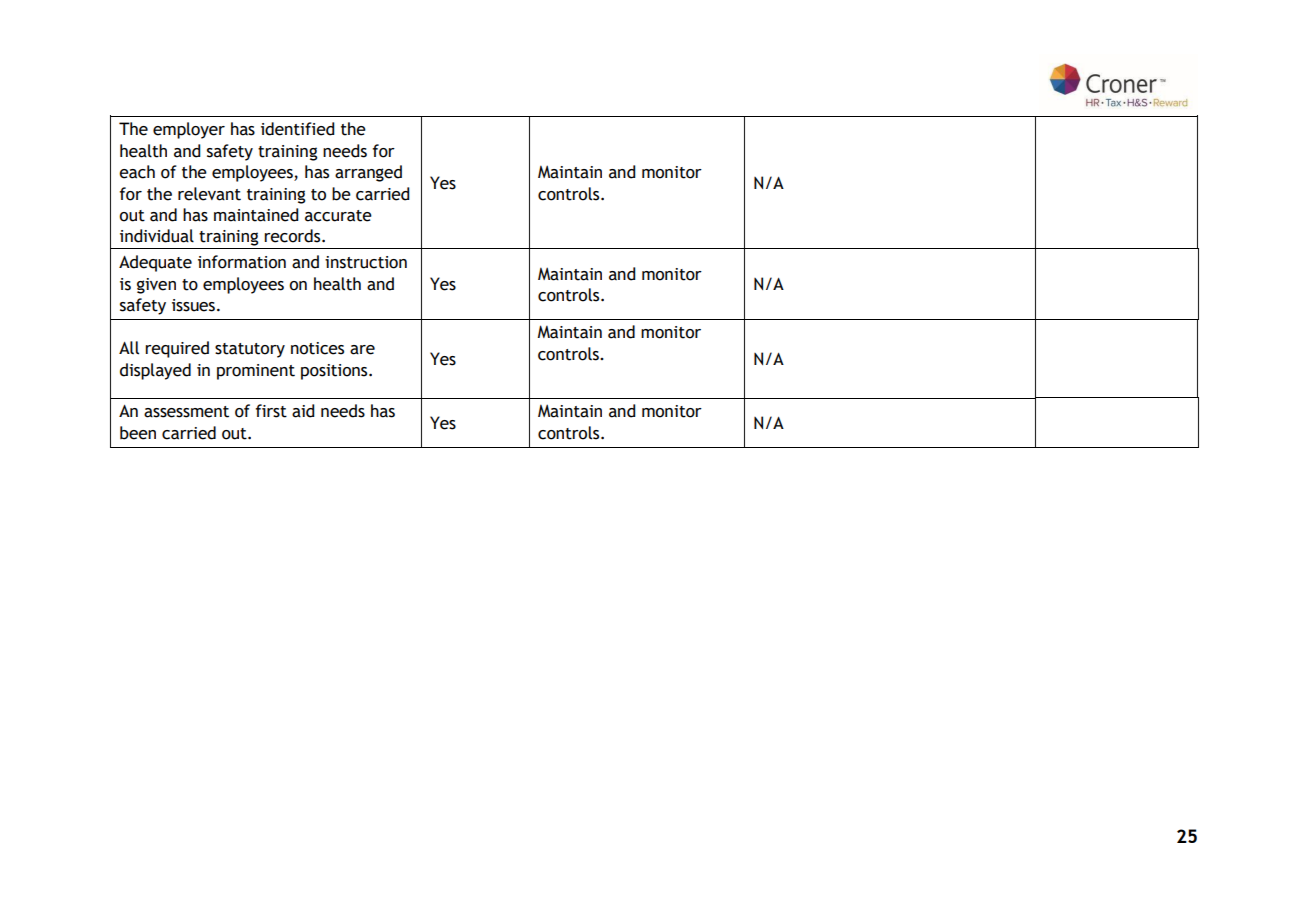  What do you see at coordinates (209, 194) in the image?
I see `relevant` at bounding box center [209, 194].
